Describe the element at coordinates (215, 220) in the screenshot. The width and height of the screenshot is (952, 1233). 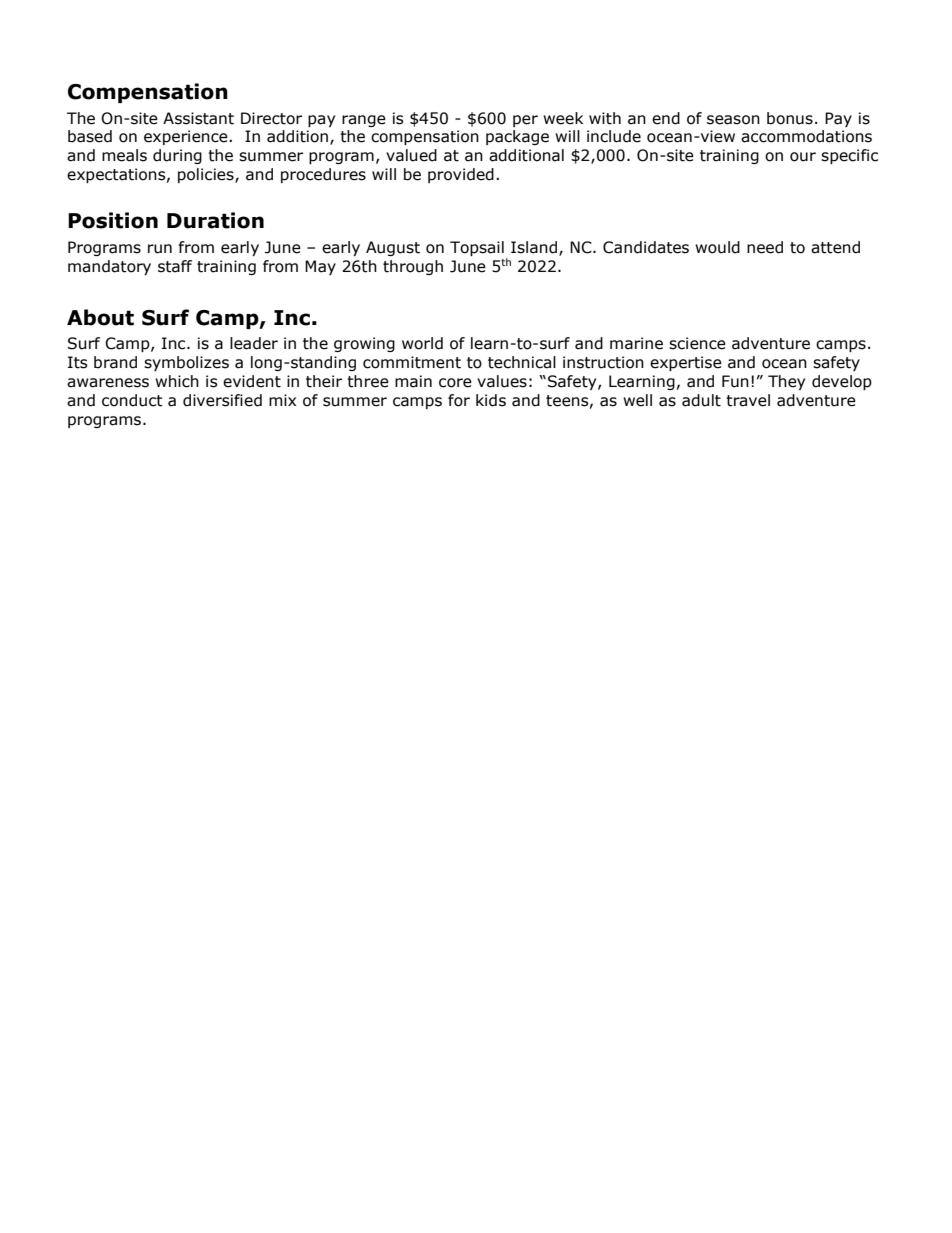
I see `Duration` at that location.
